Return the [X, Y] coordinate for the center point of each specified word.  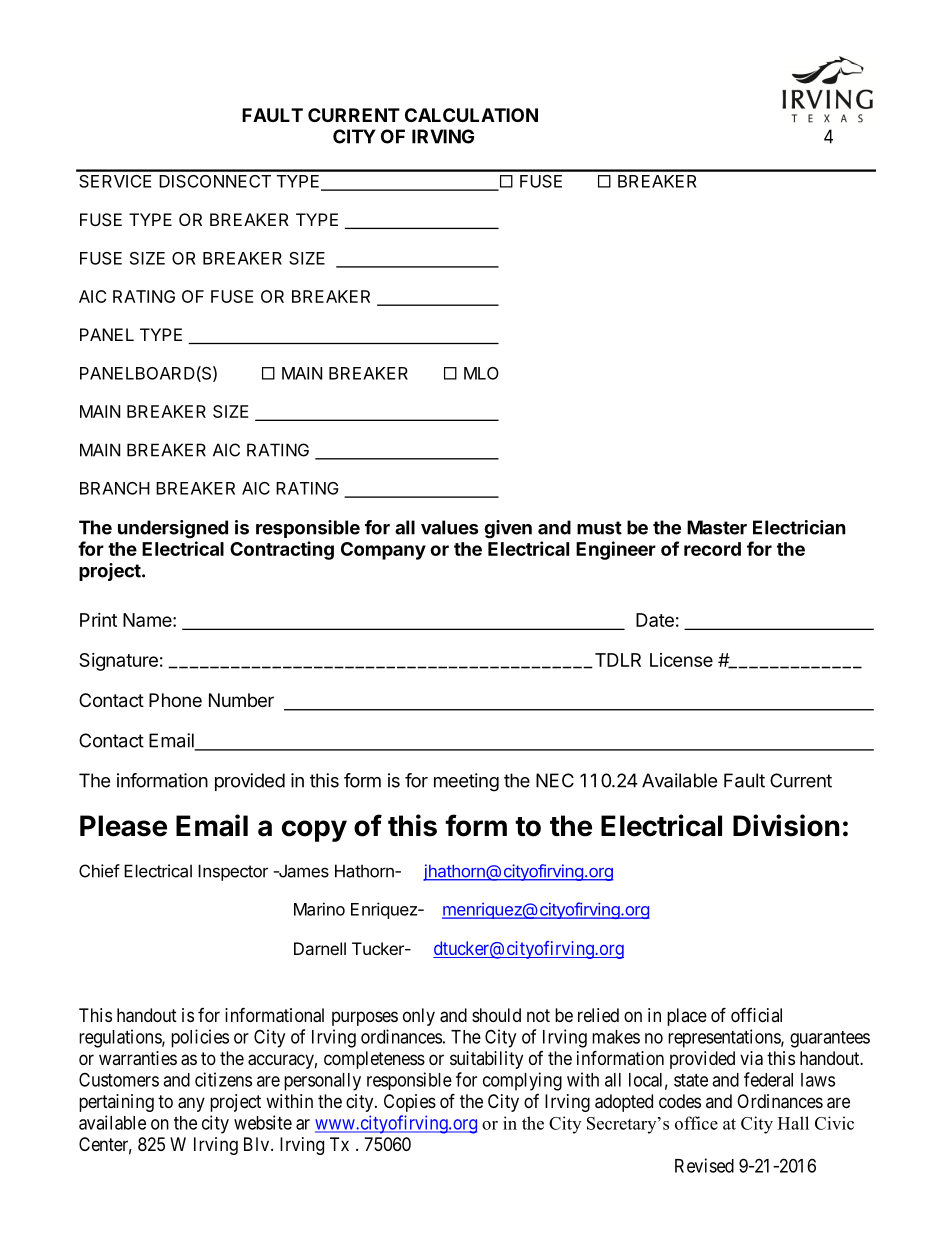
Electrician [799, 527]
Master [717, 527]
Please [123, 826]
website [263, 1122]
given [508, 529]
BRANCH [115, 488]
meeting [466, 782]
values [449, 527]
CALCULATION [471, 115]
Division [786, 825]
